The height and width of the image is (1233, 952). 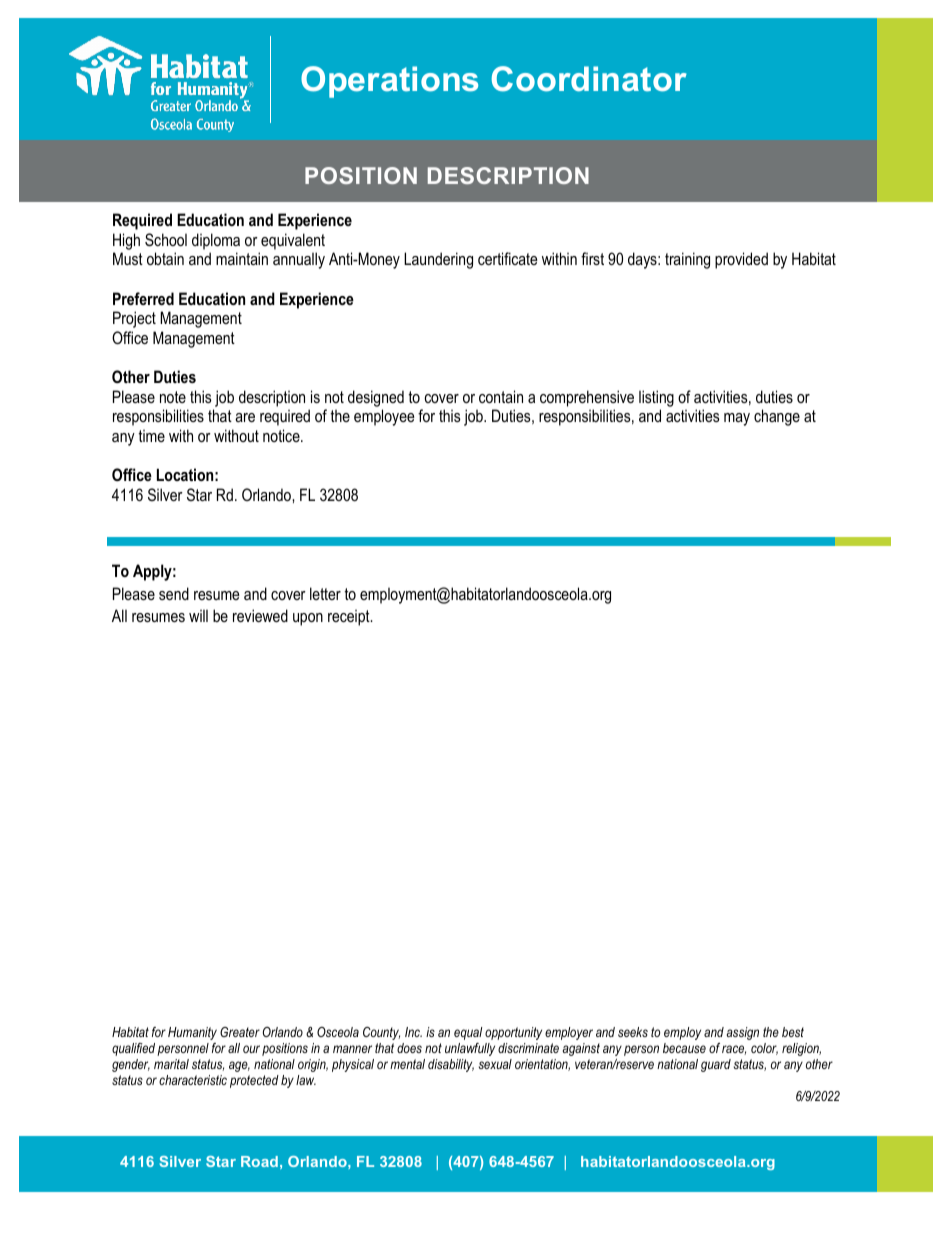 What do you see at coordinates (716, 1065) in the image?
I see `guard` at bounding box center [716, 1065].
